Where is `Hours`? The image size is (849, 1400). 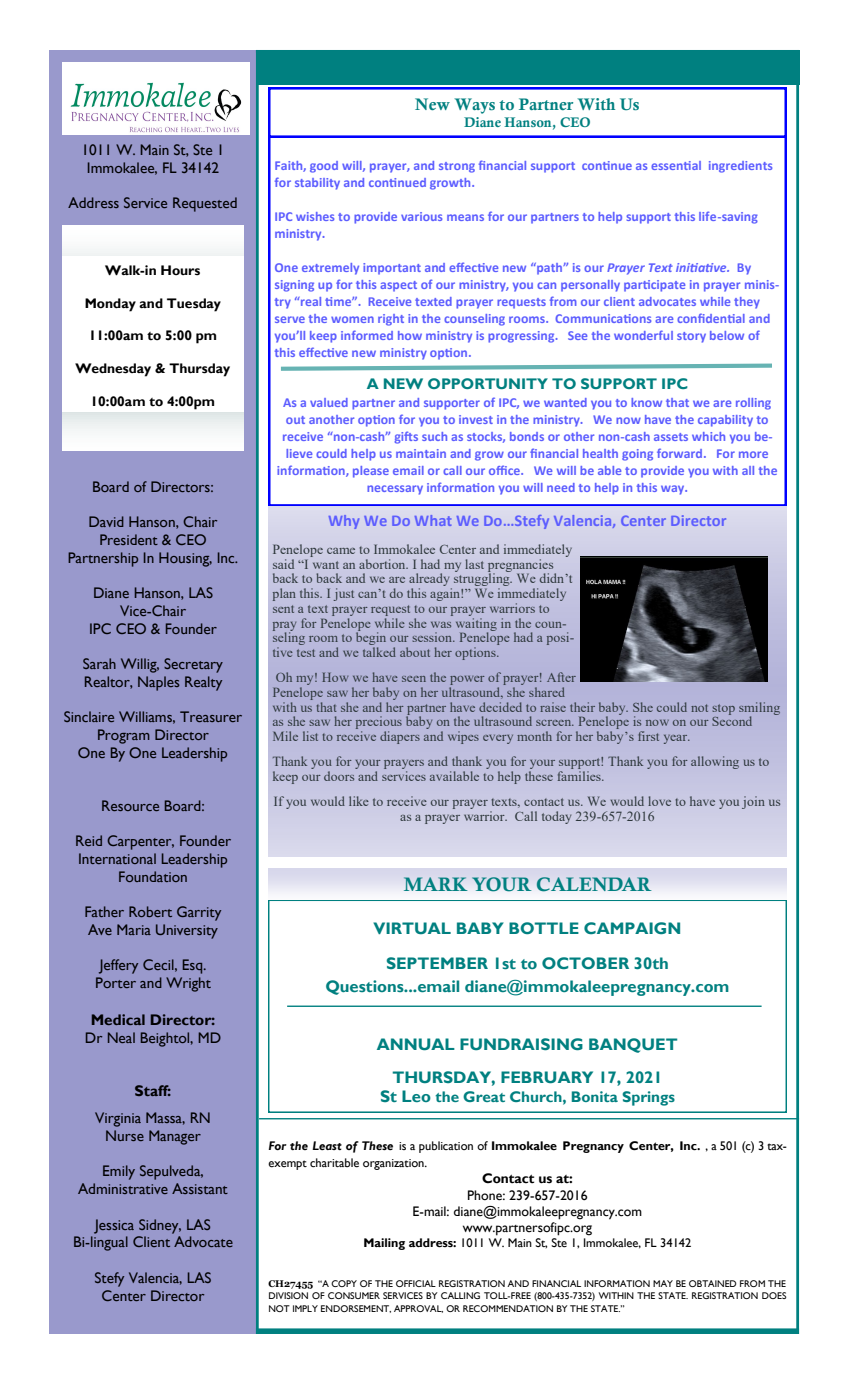
Hours is located at coordinates (180, 270).
